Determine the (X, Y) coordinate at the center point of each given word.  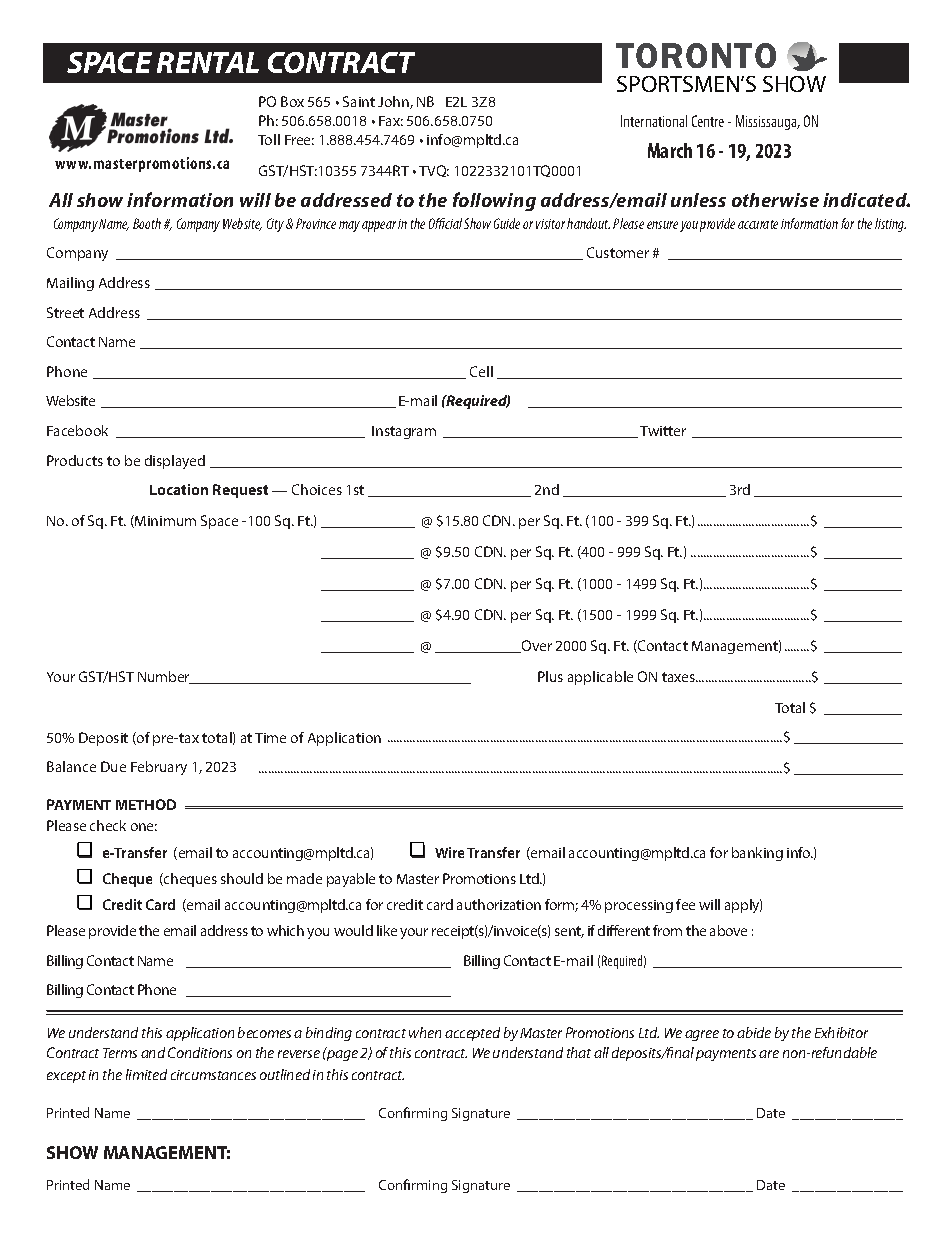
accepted (472, 1034)
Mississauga (767, 122)
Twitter (663, 431)
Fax (391, 121)
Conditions (200, 1052)
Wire (449, 852)
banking (757, 854)
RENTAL (208, 62)
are (769, 1054)
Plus (550, 676)
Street (65, 312)
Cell (481, 371)
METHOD (146, 804)
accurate (758, 224)
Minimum (164, 521)
